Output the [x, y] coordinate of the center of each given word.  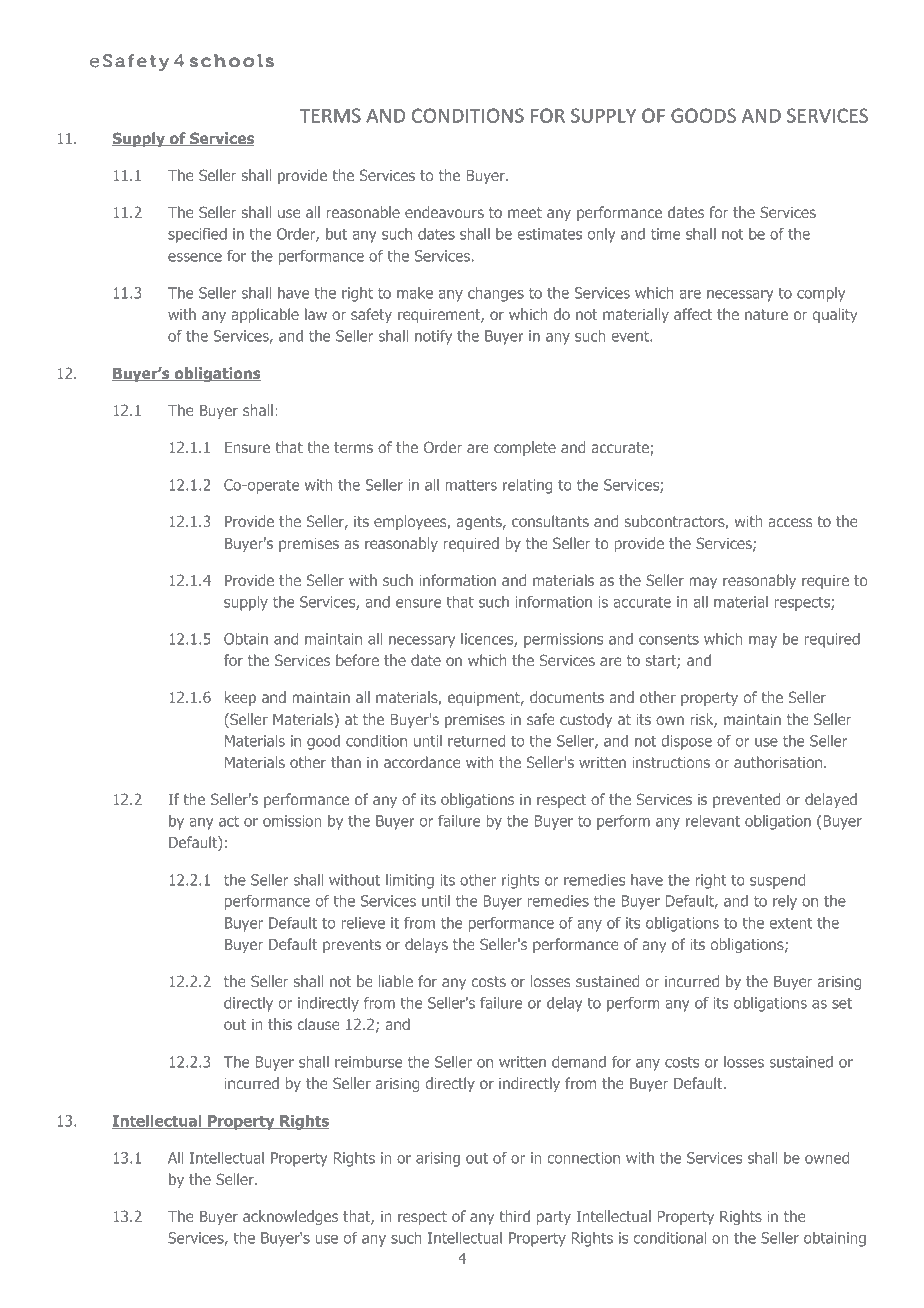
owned [827, 1158]
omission [292, 821]
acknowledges [290, 1217]
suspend [777, 881]
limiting [410, 881]
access [790, 522]
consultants [550, 521]
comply [821, 294]
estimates [549, 234]
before [357, 660]
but [336, 234]
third [515, 1216]
